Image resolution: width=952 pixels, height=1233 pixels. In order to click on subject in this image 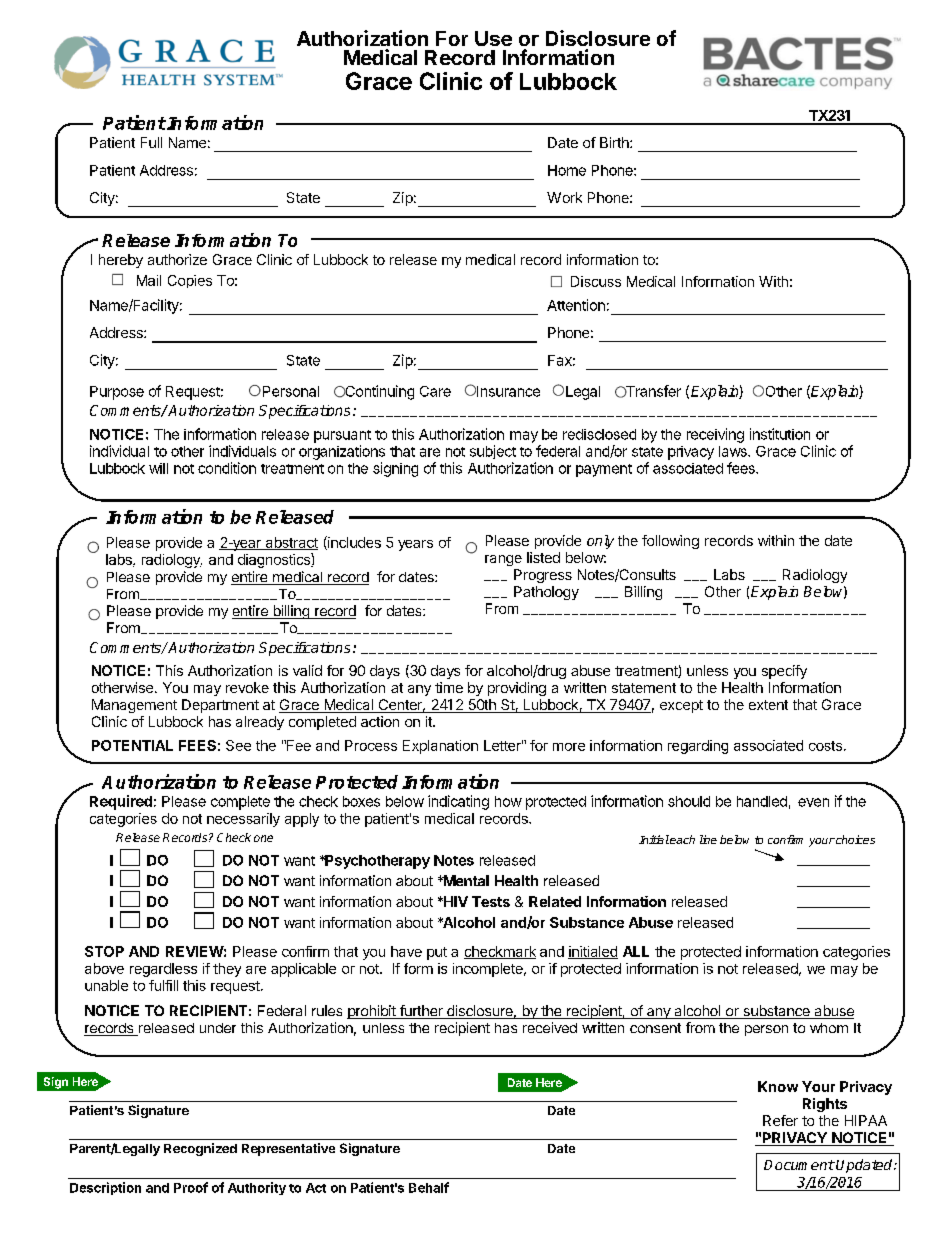, I will do `click(493, 452)`.
